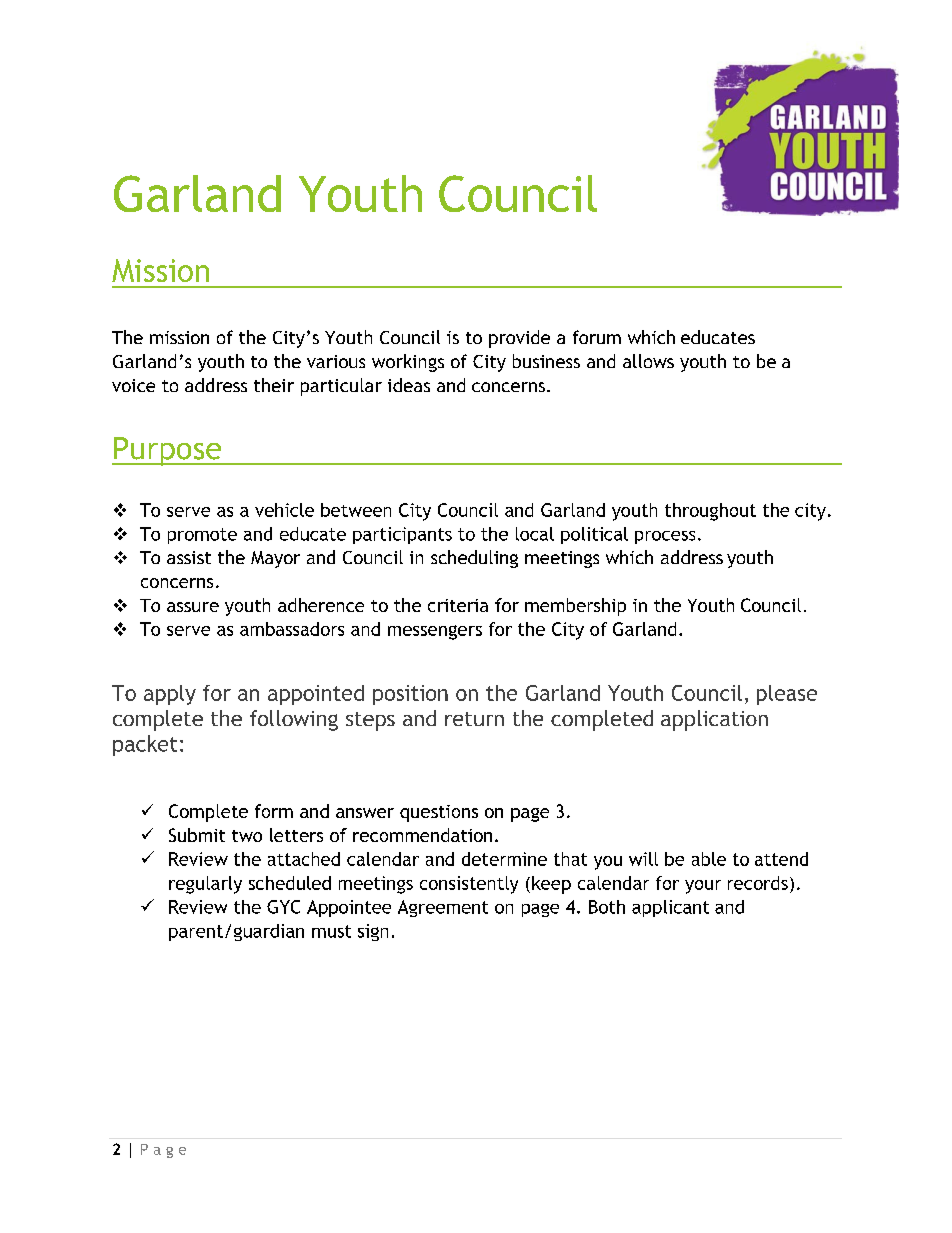  What do you see at coordinates (145, 745) in the screenshot?
I see `packet` at bounding box center [145, 745].
